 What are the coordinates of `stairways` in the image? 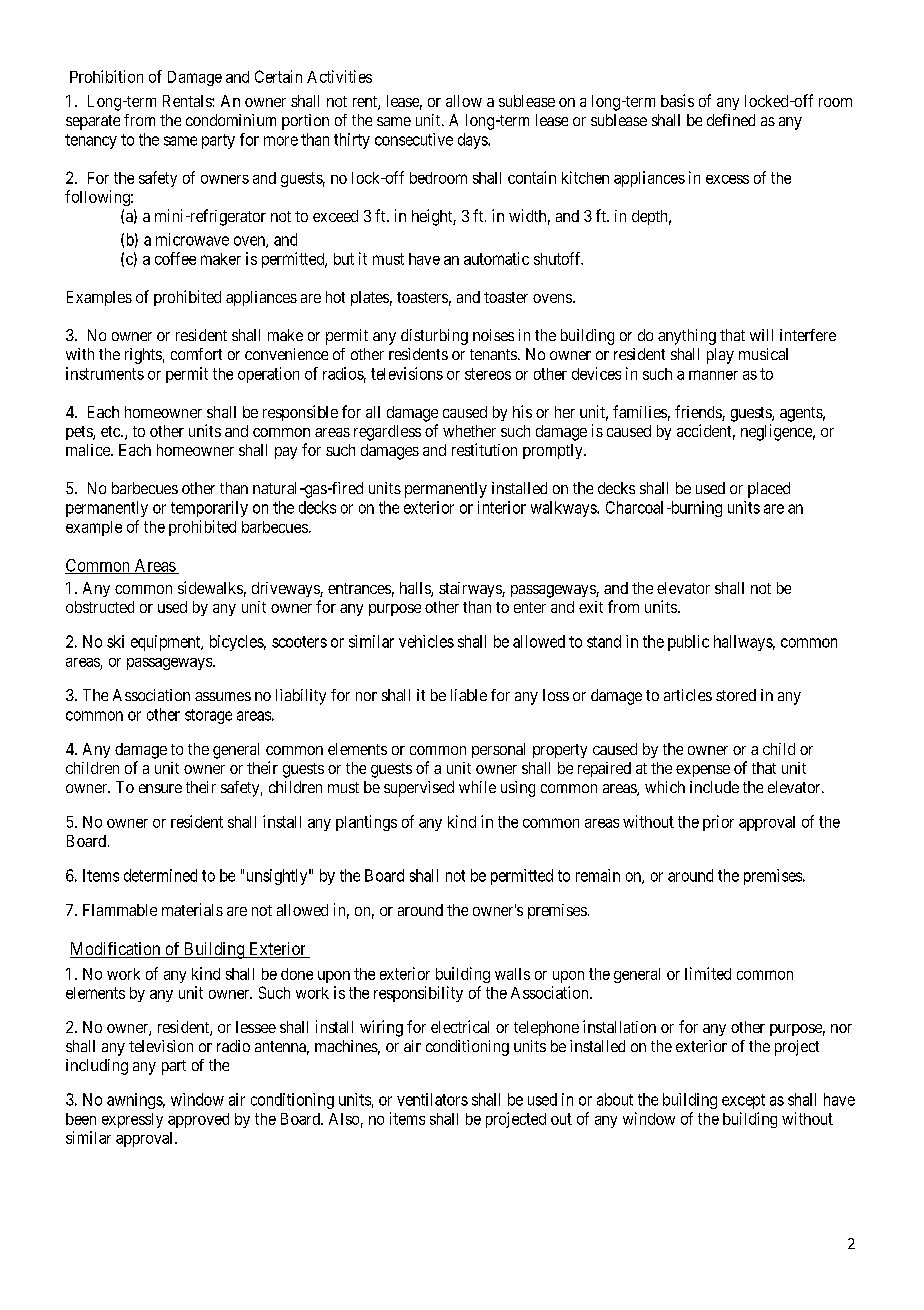 It's located at (471, 589).
